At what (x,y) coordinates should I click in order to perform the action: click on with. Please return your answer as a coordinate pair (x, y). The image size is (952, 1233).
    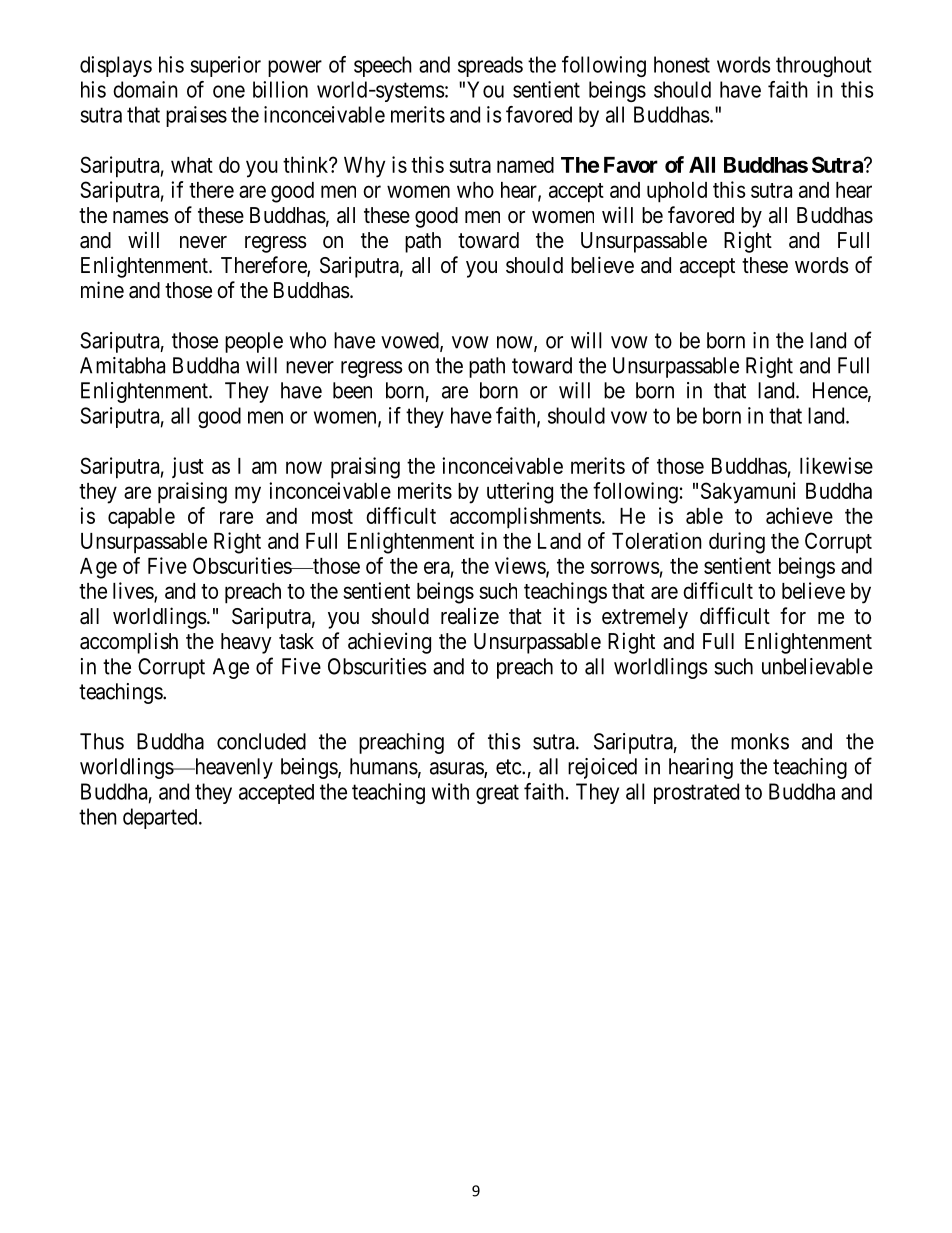
    Looking at the image, I should click on (450, 791).
